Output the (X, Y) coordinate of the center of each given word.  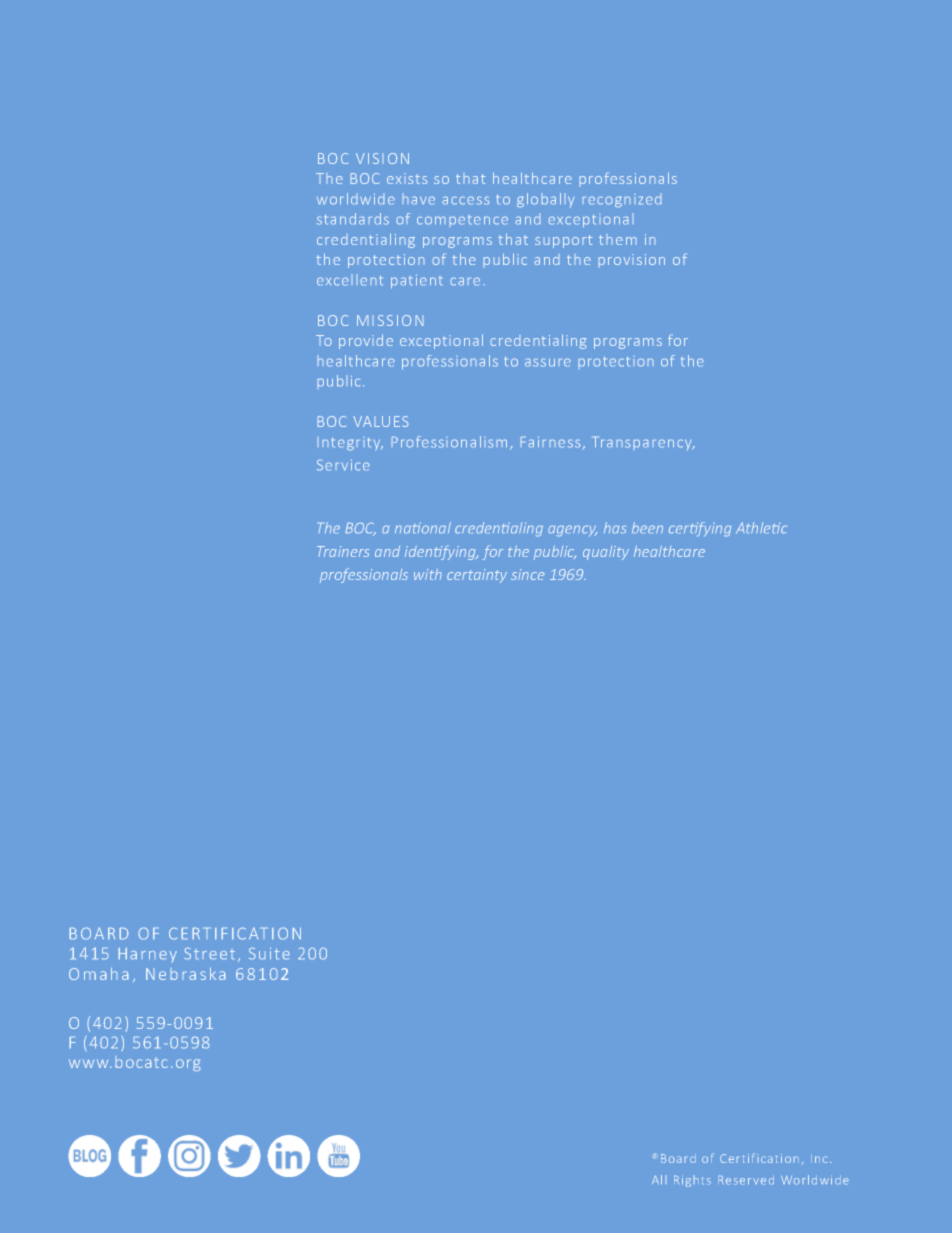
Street (209, 953)
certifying (700, 529)
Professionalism (449, 441)
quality (606, 553)
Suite (269, 953)
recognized (622, 200)
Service (343, 465)
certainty (477, 576)
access (466, 200)
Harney (148, 955)
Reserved (747, 1180)
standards (353, 218)
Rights (692, 1181)
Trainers (343, 551)
